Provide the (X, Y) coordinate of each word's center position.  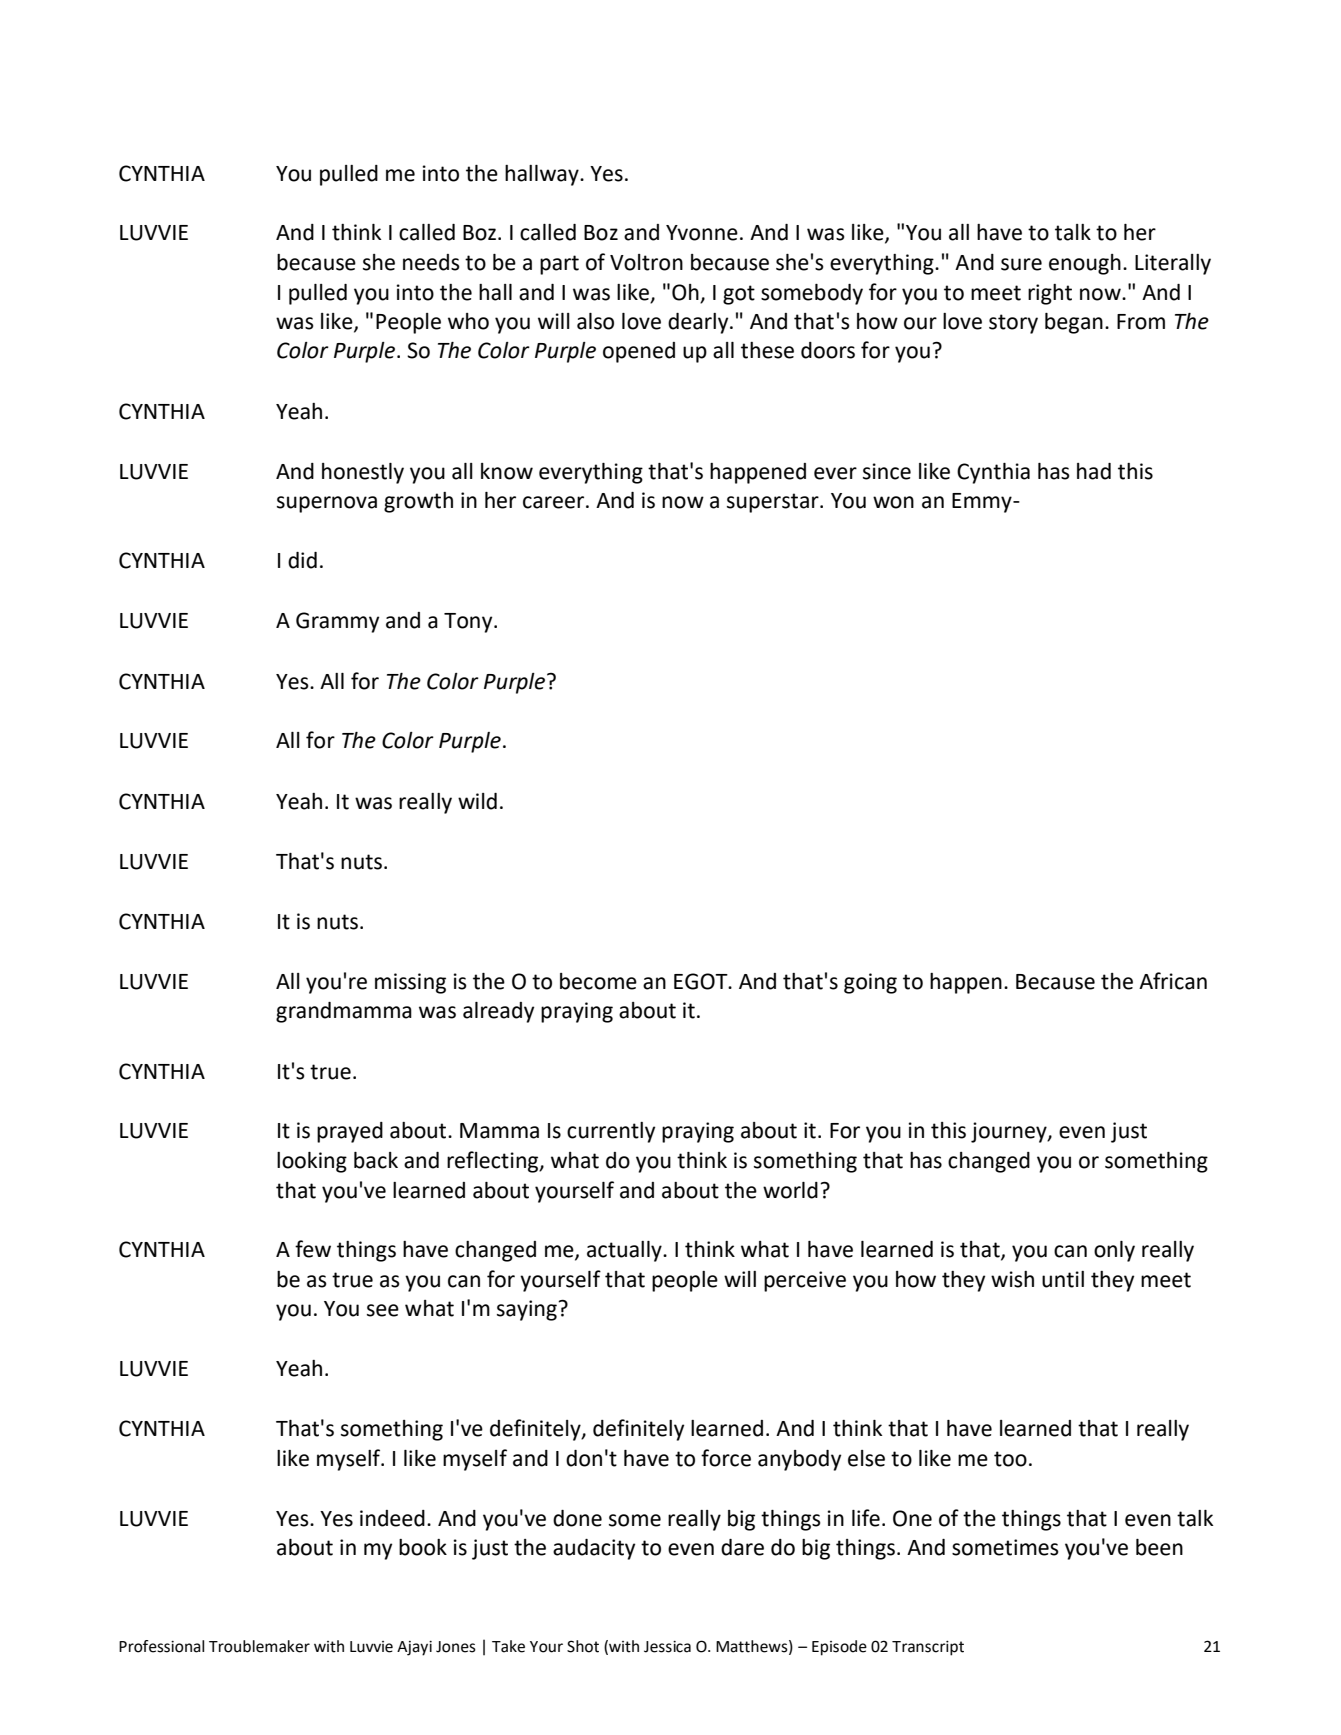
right (1050, 294)
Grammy (337, 622)
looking (312, 1162)
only (1114, 1251)
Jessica (667, 1647)
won (893, 502)
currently (611, 1132)
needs (431, 262)
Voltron (646, 262)
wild (477, 801)
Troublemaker (259, 1646)
